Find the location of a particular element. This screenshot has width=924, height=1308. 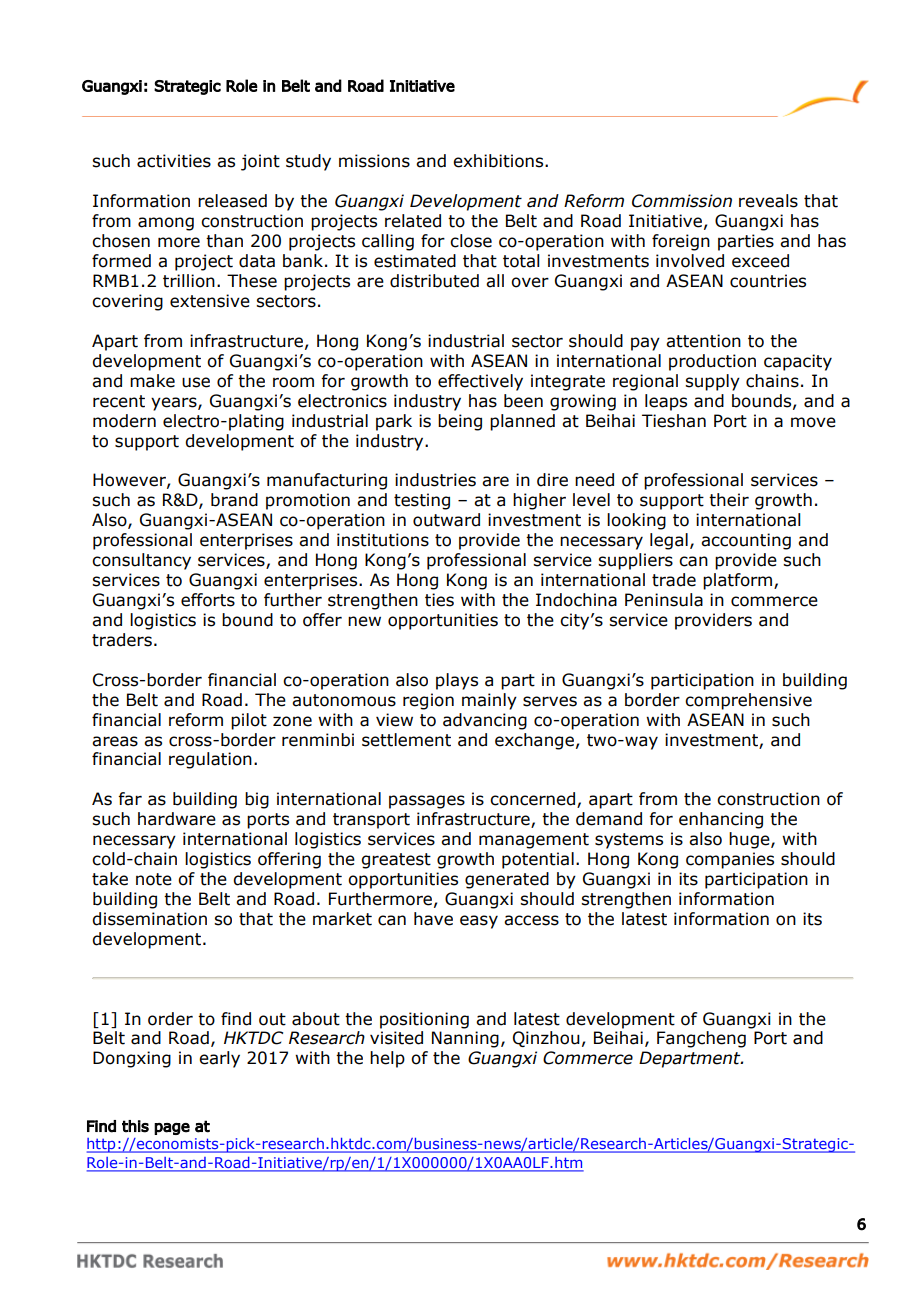

exhibitions is located at coordinates (499, 161).
